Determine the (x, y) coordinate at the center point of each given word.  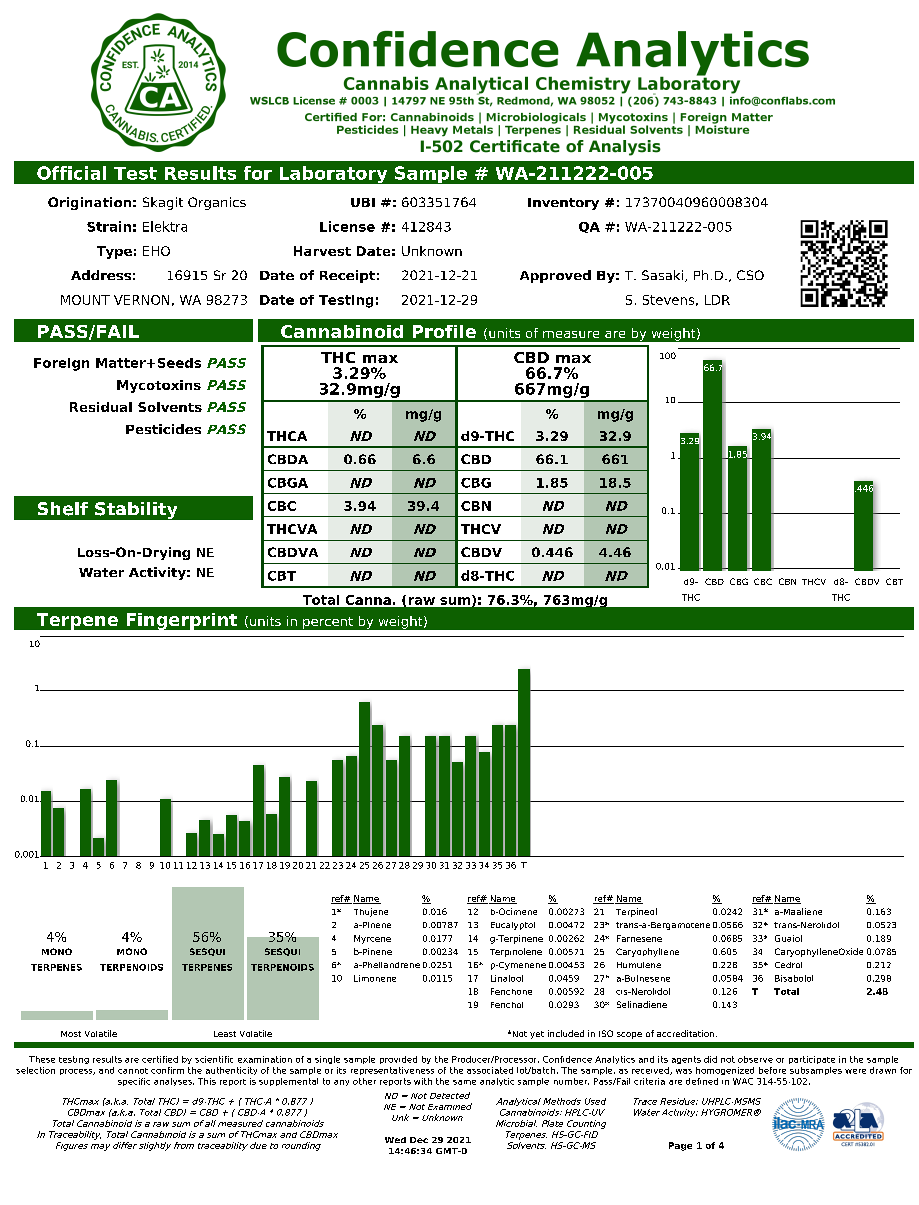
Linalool (507, 978)
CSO (750, 275)
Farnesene (639, 938)
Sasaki (664, 276)
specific (134, 1082)
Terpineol (636, 912)
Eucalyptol (513, 926)
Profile (444, 331)
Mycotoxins (159, 386)
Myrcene (372, 939)
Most (71, 1034)
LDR (717, 300)
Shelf (63, 509)
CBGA (288, 483)
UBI (363, 202)
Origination (89, 203)
